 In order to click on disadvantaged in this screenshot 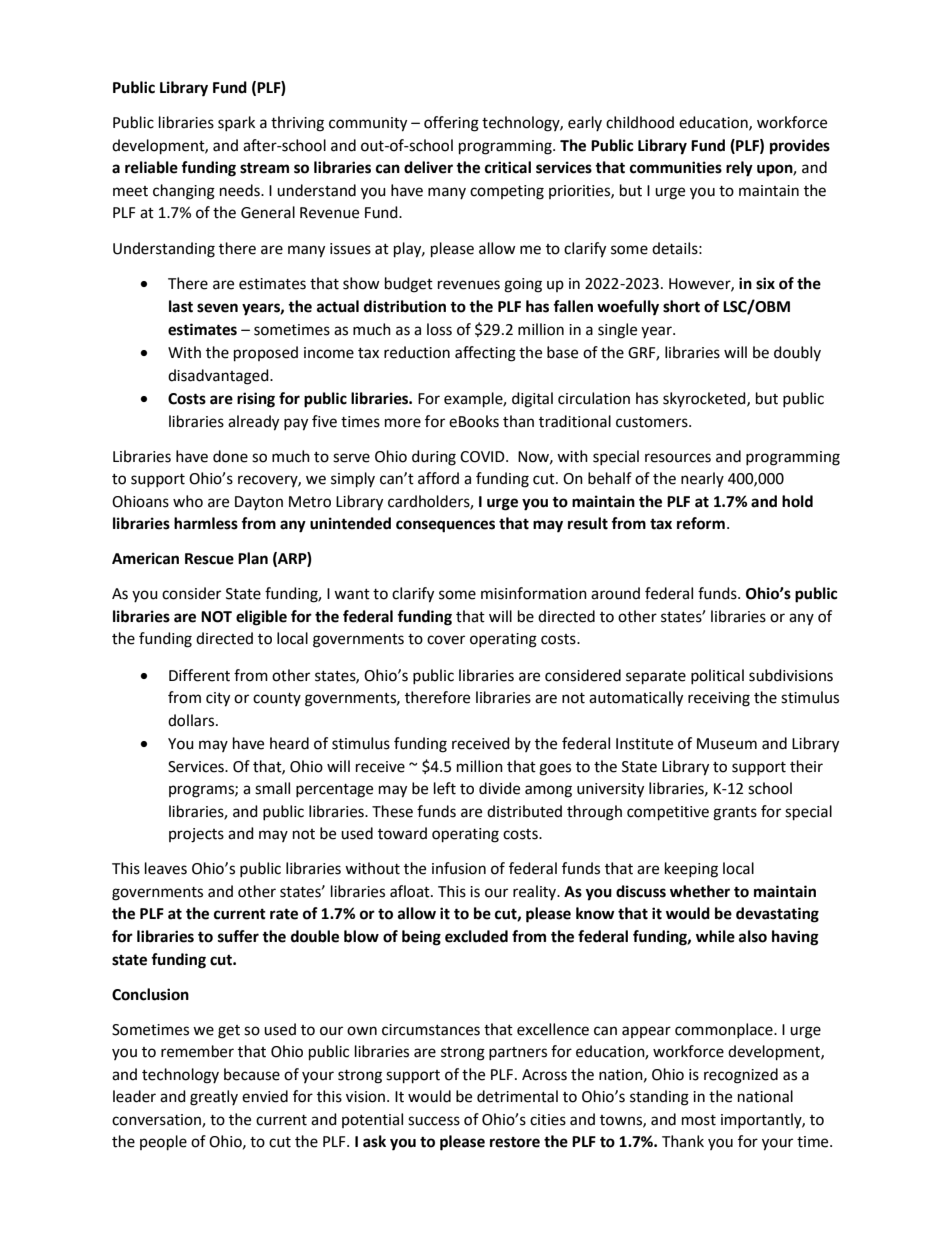, I will do `click(219, 377)`.
